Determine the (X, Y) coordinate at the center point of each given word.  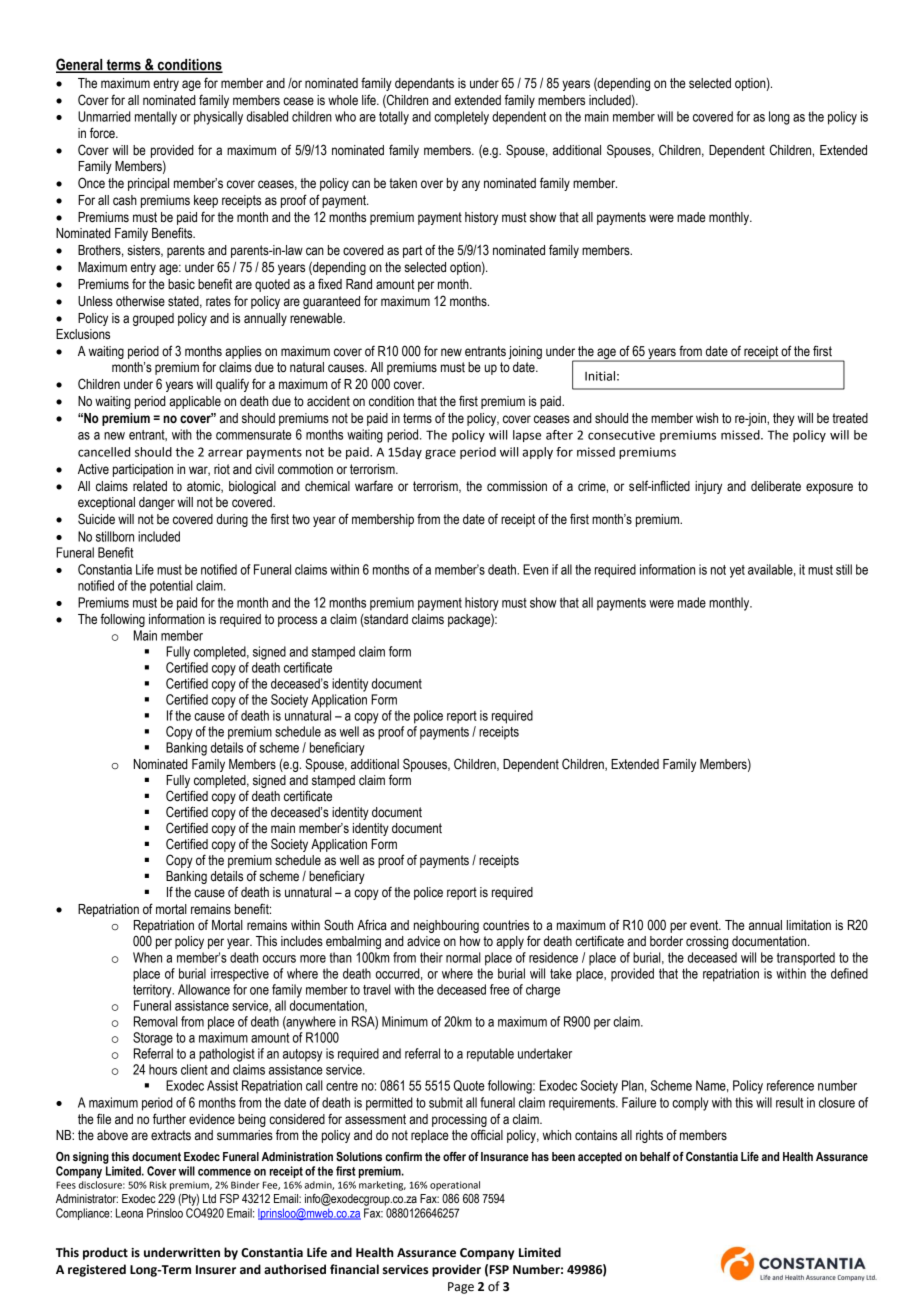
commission (517, 486)
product (105, 1253)
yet (737, 571)
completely (461, 118)
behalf (655, 1156)
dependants (424, 84)
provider (456, 1270)
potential (171, 587)
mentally (156, 118)
